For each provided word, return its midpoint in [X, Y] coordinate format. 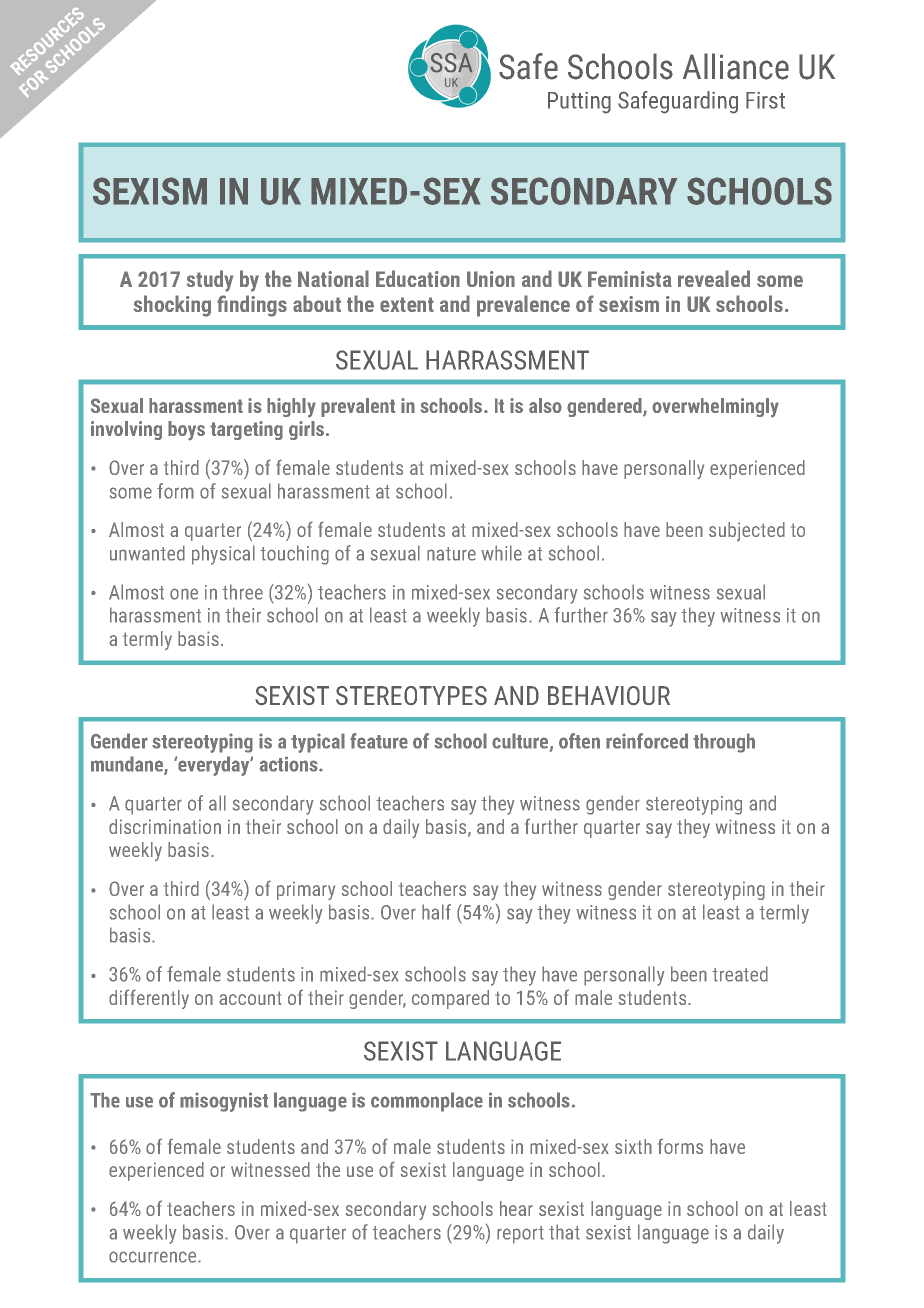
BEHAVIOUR [609, 696]
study [210, 281]
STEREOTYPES [411, 695]
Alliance [736, 66]
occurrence [154, 1257]
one [184, 594]
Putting [579, 103]
